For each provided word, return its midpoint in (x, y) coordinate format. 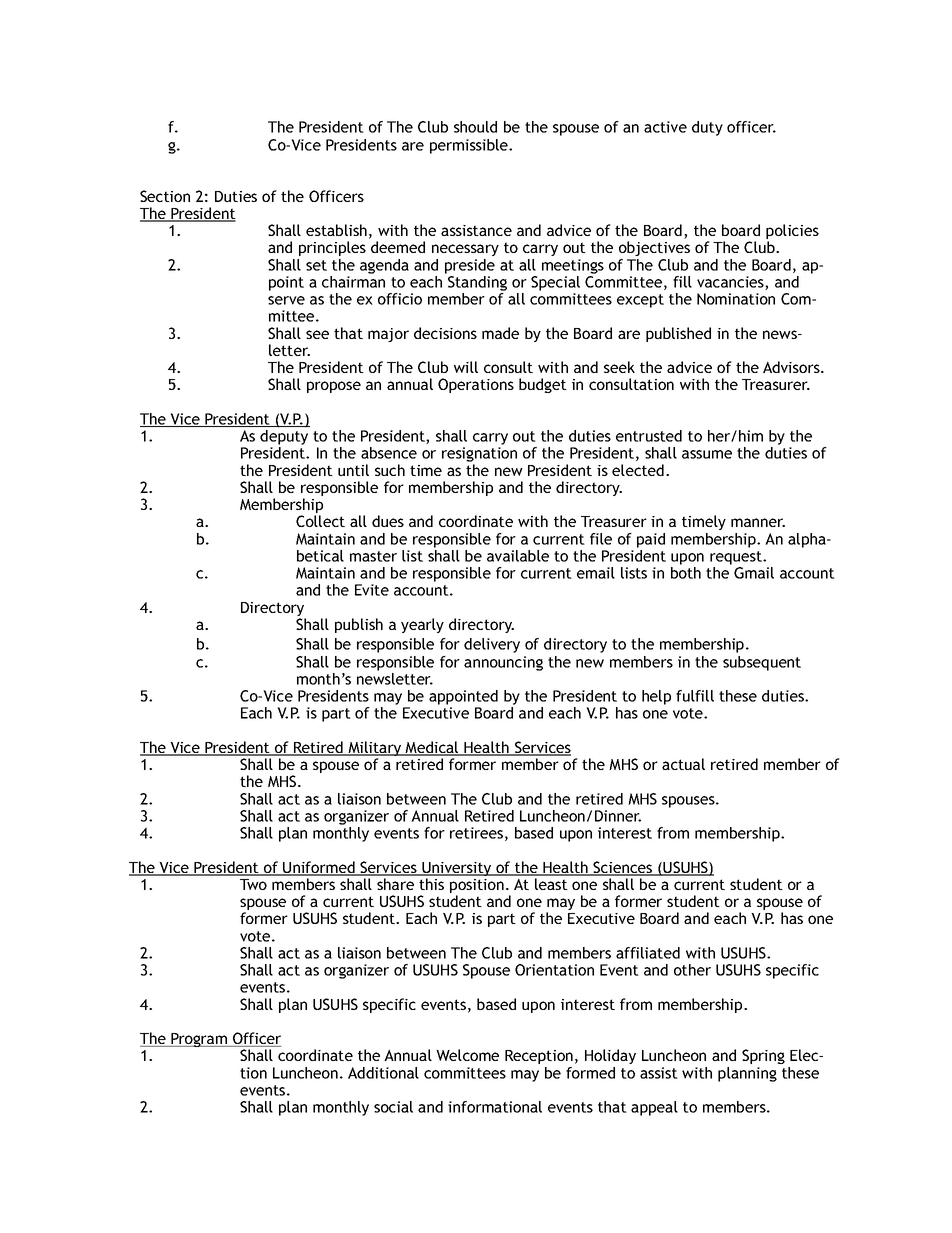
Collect (320, 521)
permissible (470, 146)
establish (336, 230)
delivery (492, 645)
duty (707, 128)
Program (199, 1040)
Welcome (467, 1055)
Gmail (754, 573)
